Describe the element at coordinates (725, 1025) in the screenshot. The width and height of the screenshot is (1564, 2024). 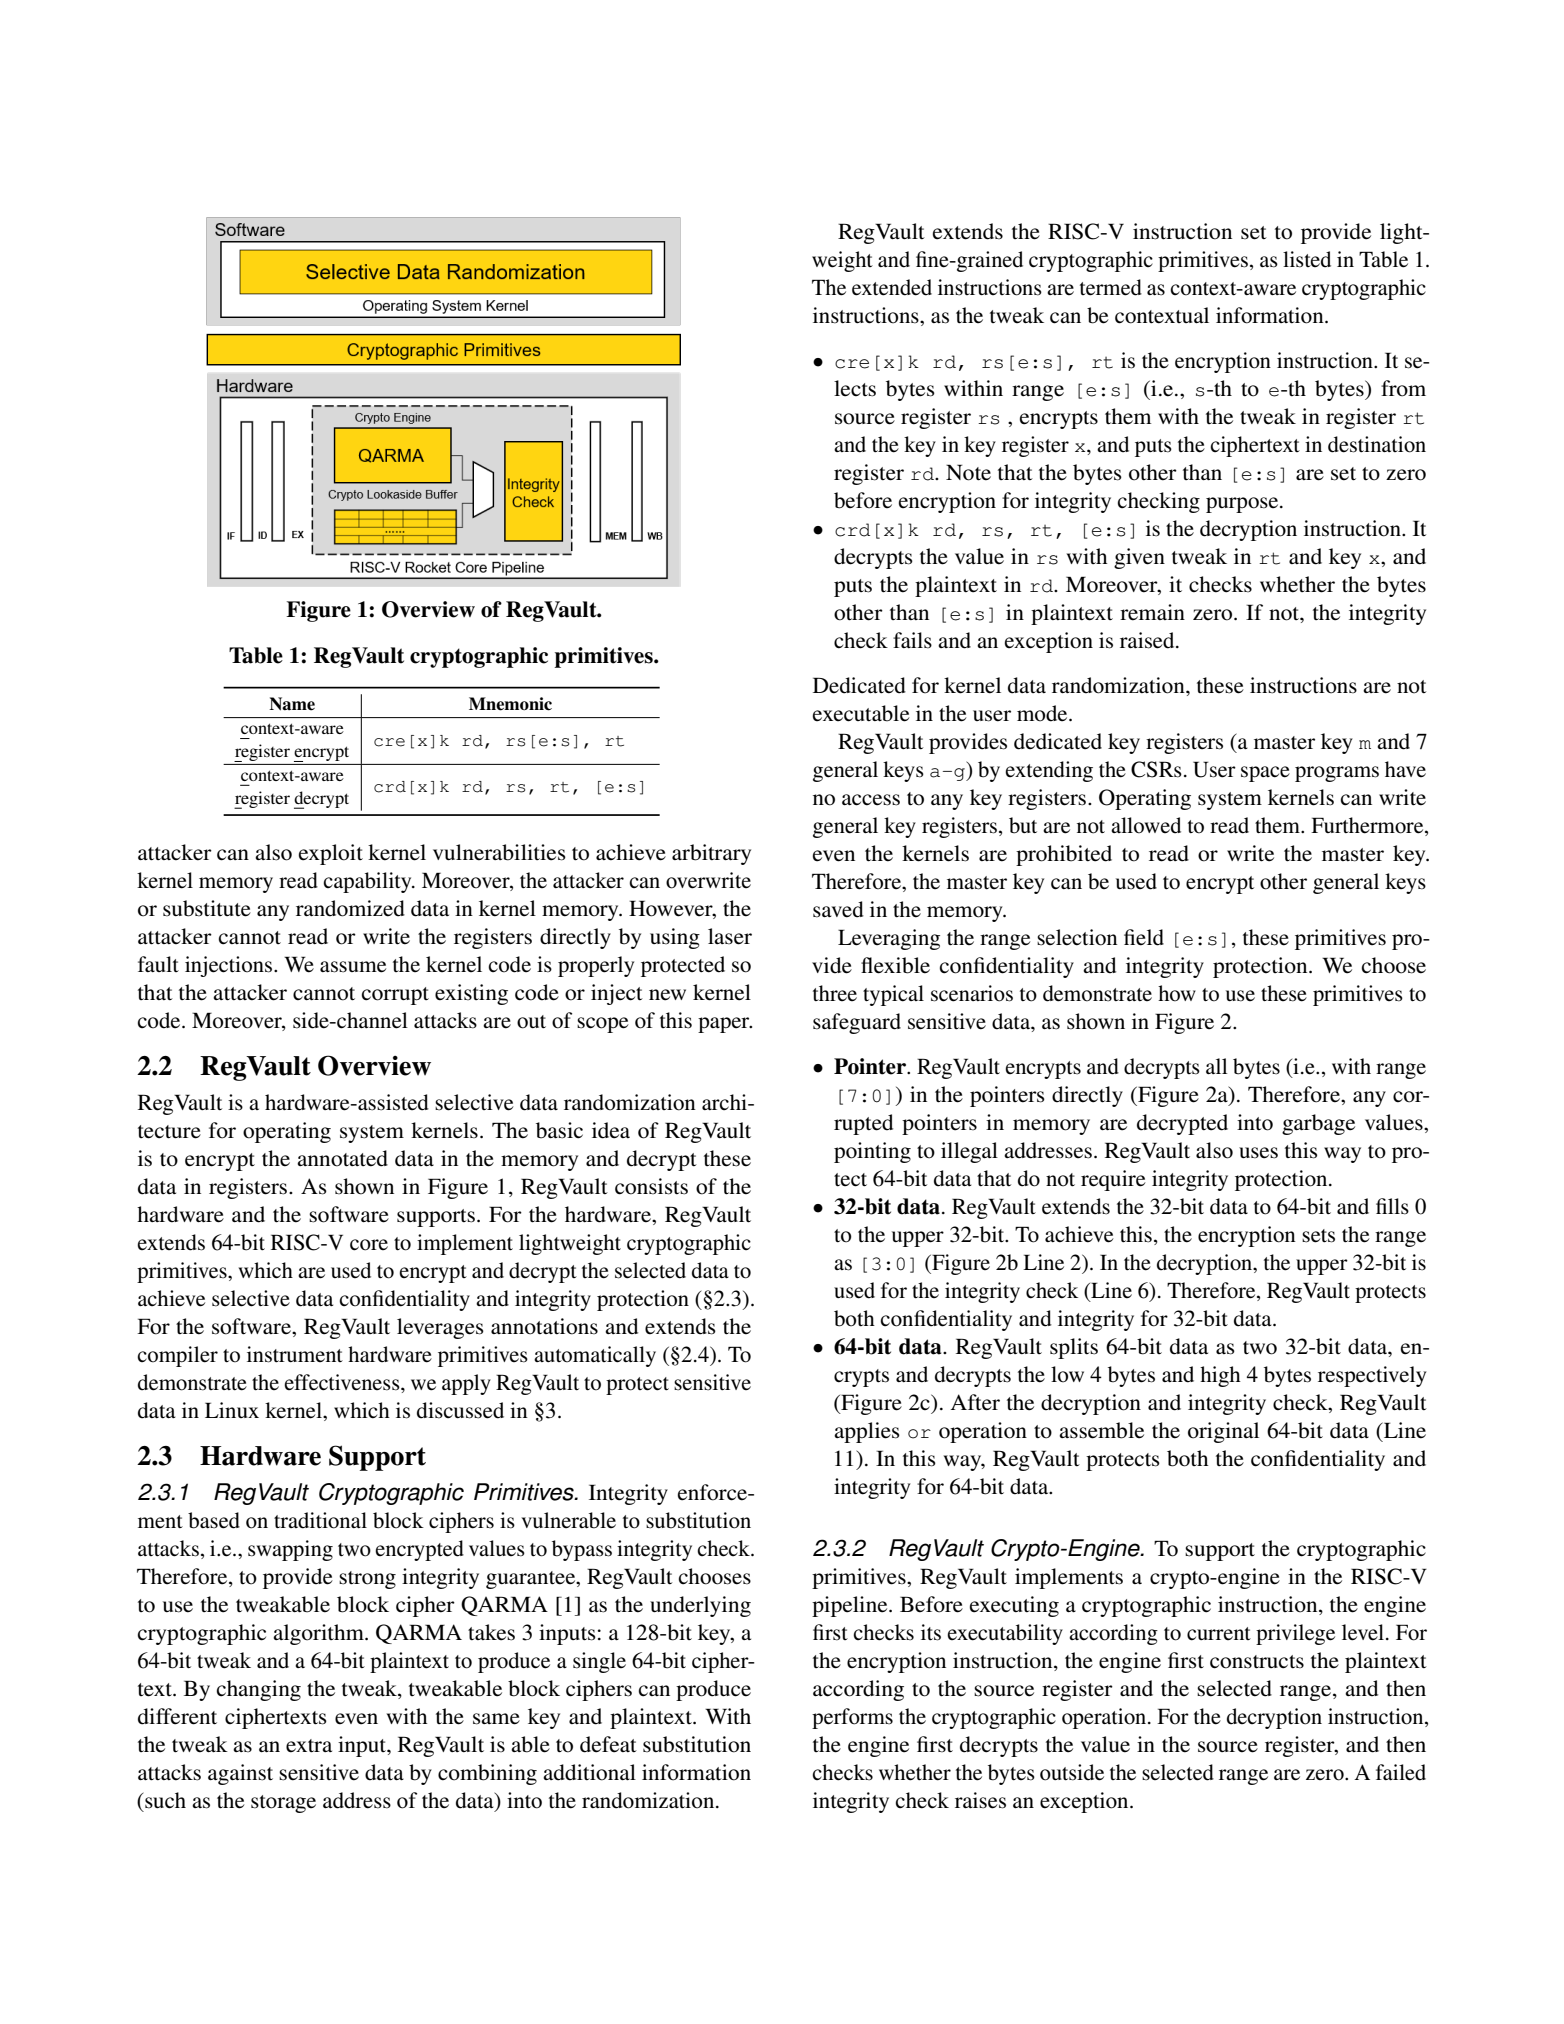
I see `paper` at that location.
